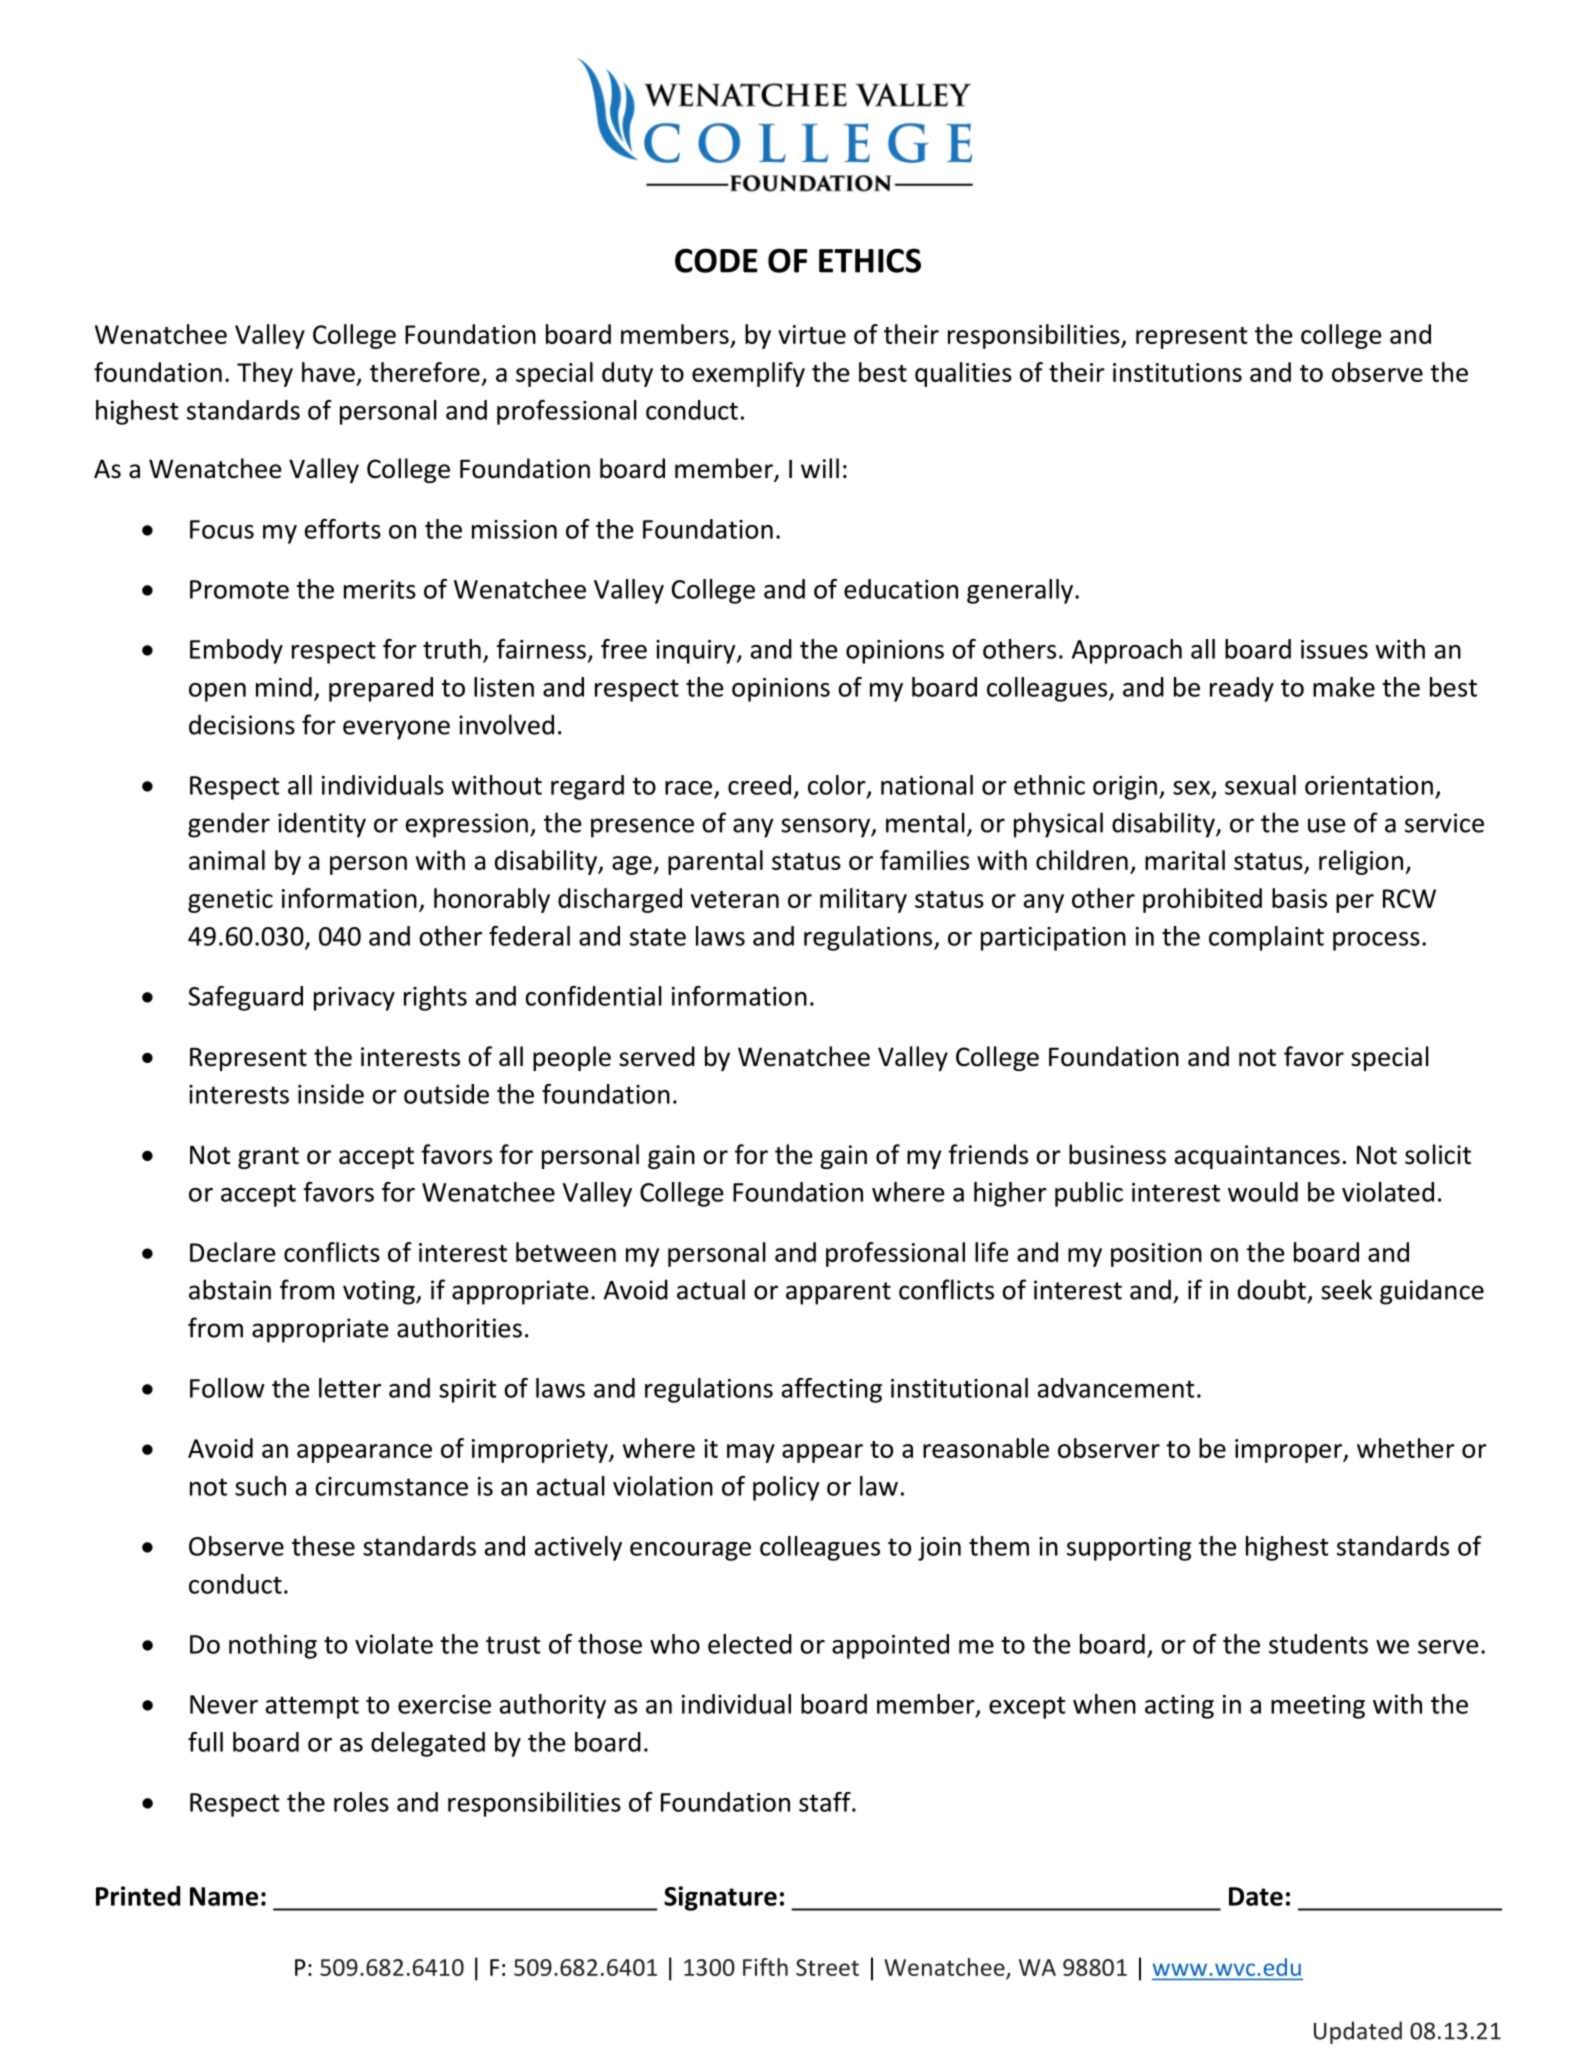 Image resolution: width=1596 pixels, height=2065 pixels. Describe the element at coordinates (1289, 1451) in the screenshot. I see `improper` at that location.
